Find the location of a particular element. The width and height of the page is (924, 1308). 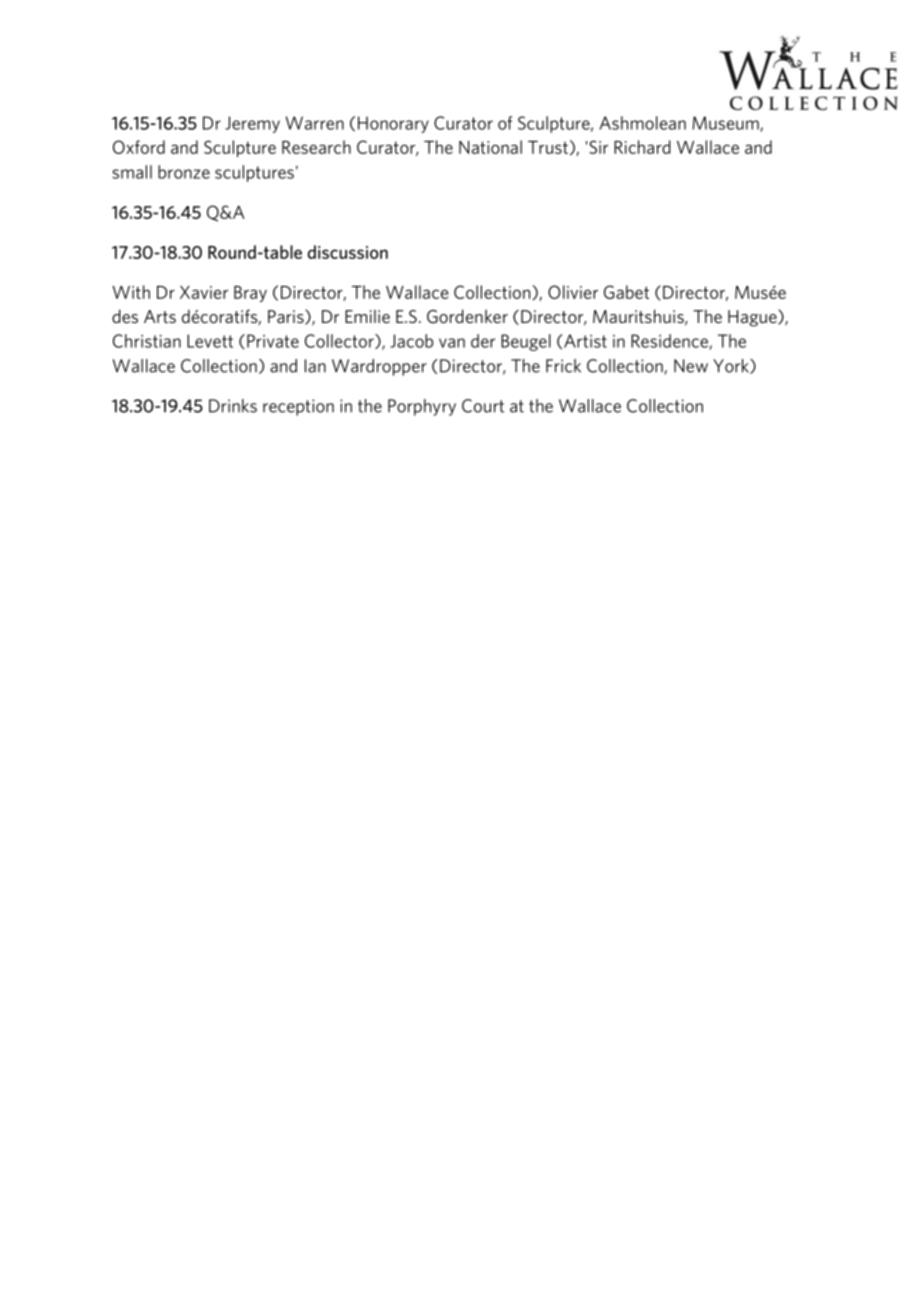

Richard is located at coordinates (642, 147).
